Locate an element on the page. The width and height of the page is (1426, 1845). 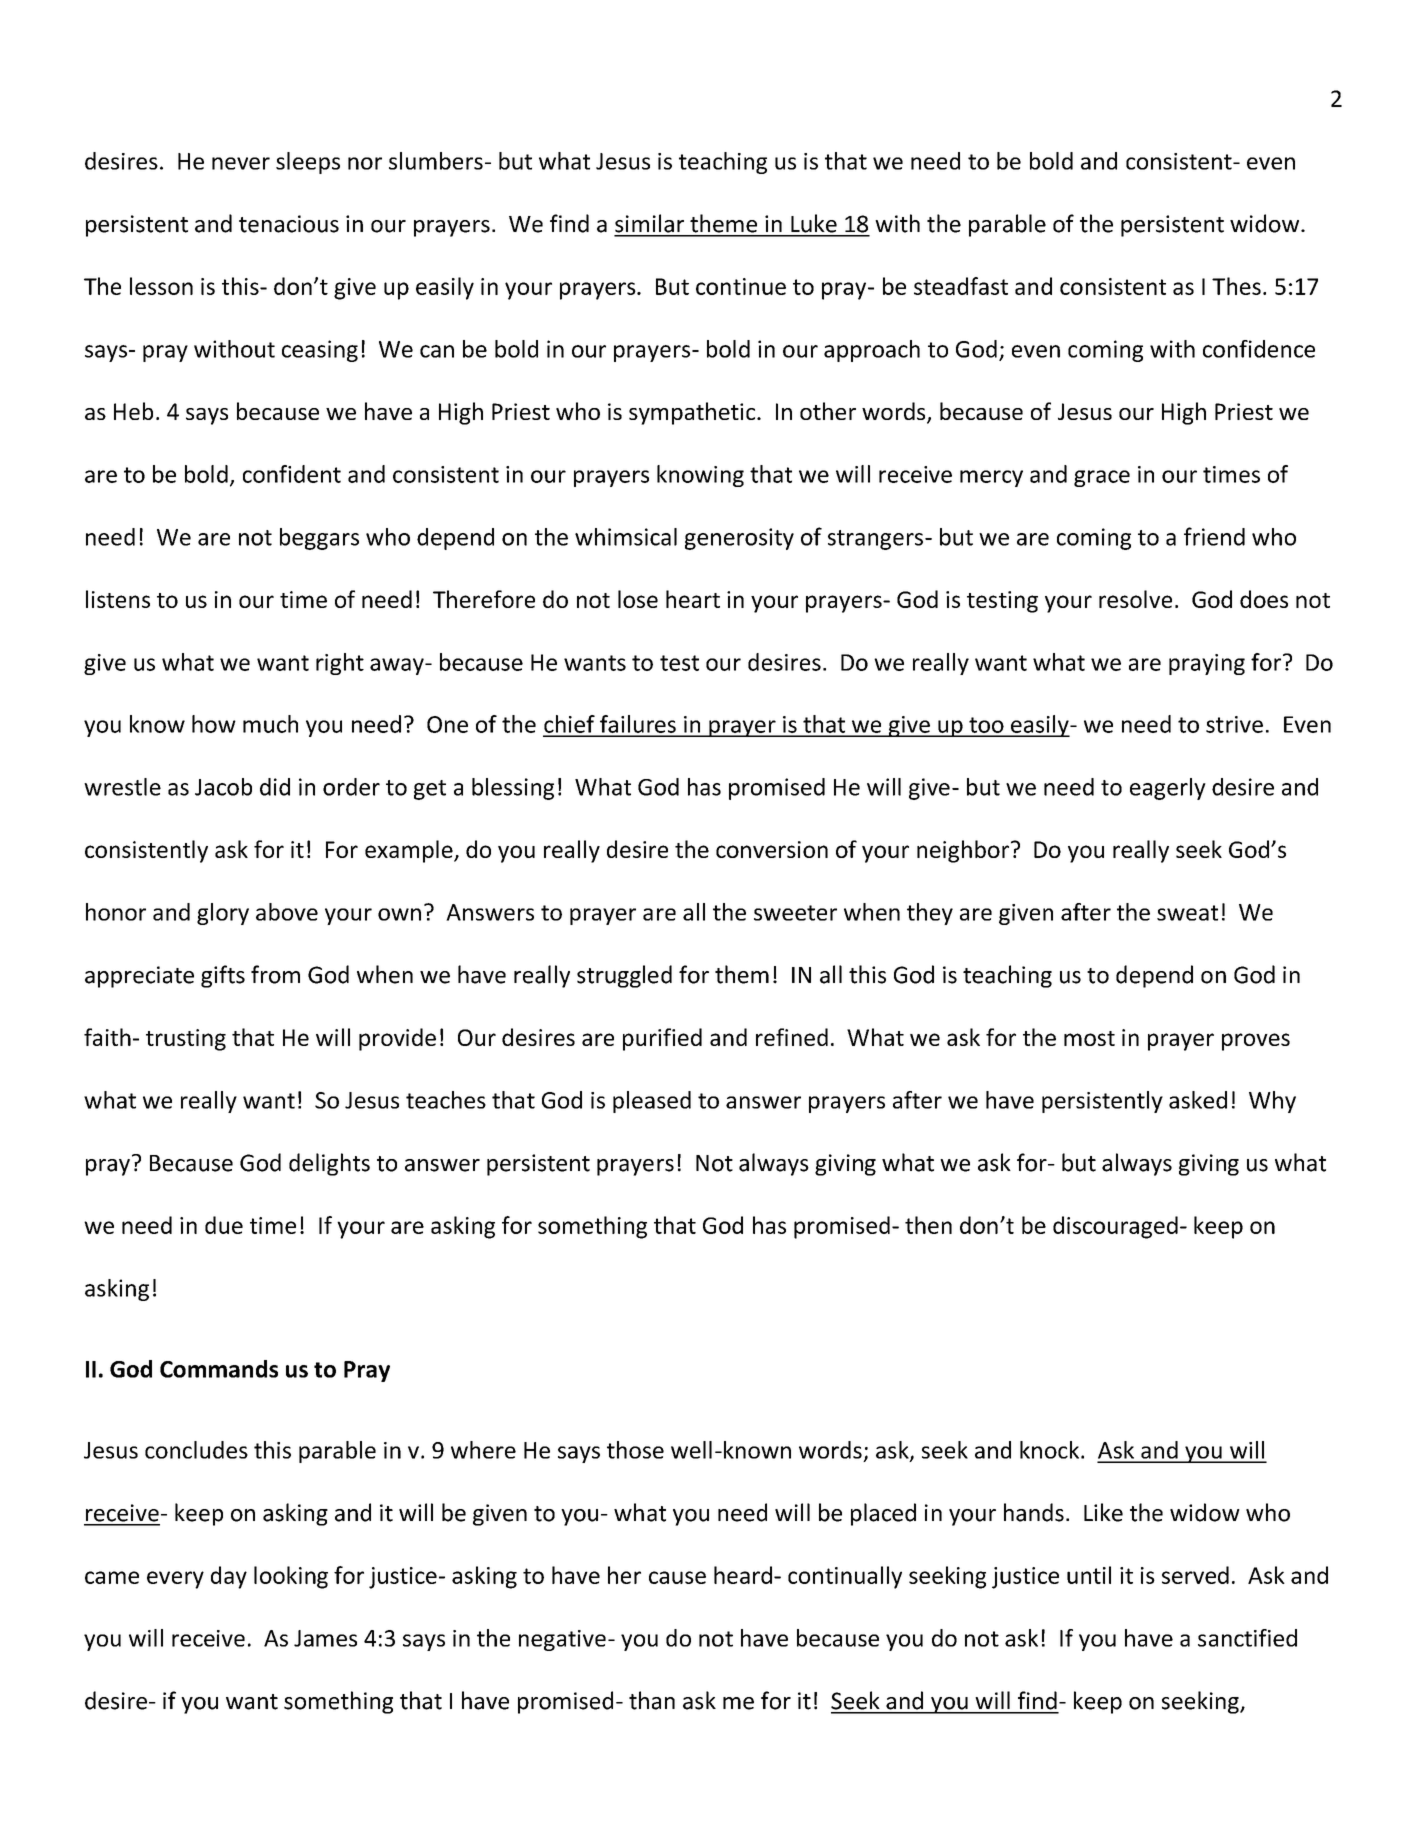
Thes is located at coordinates (1236, 286).
